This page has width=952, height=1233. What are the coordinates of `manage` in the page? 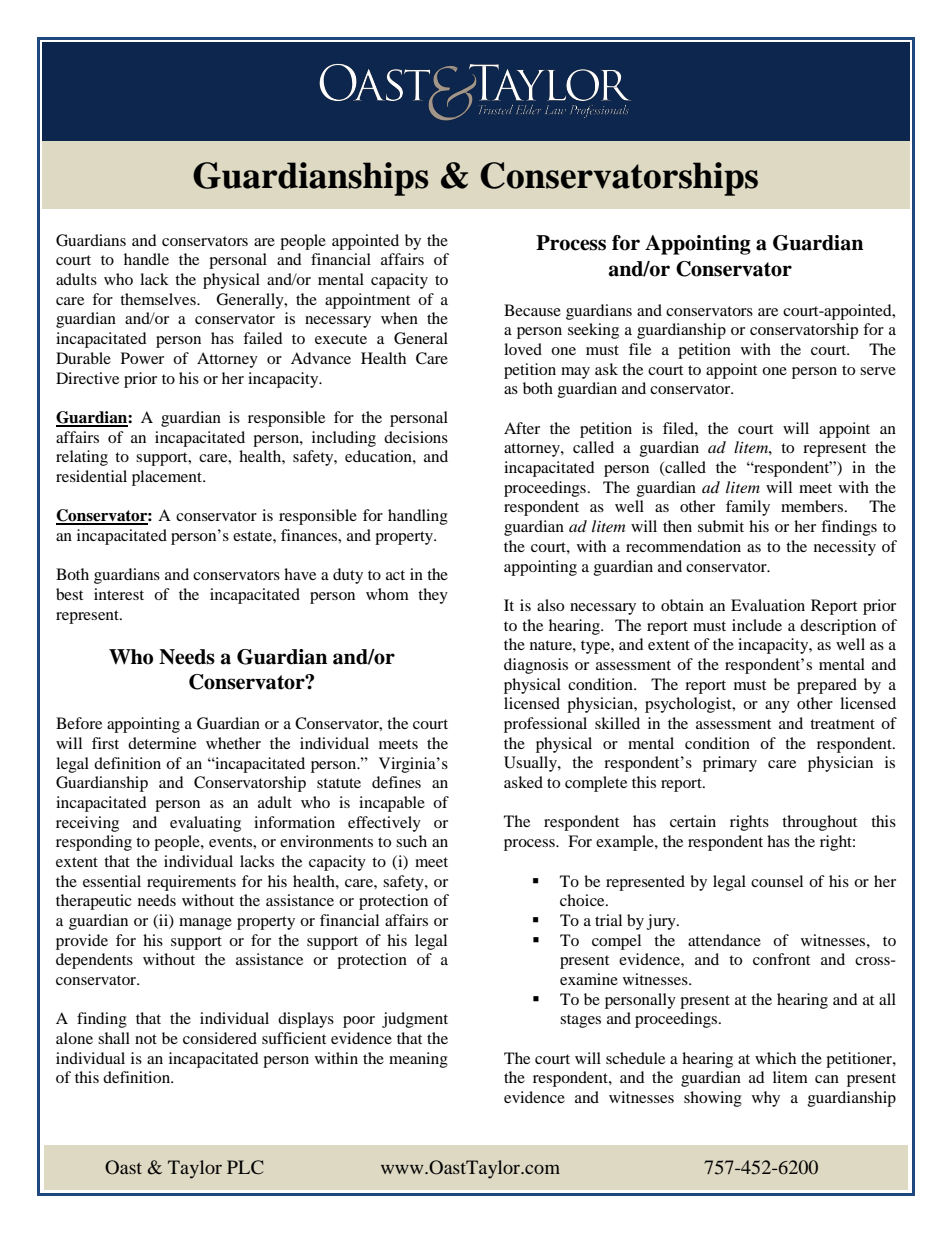 It's located at (205, 924).
